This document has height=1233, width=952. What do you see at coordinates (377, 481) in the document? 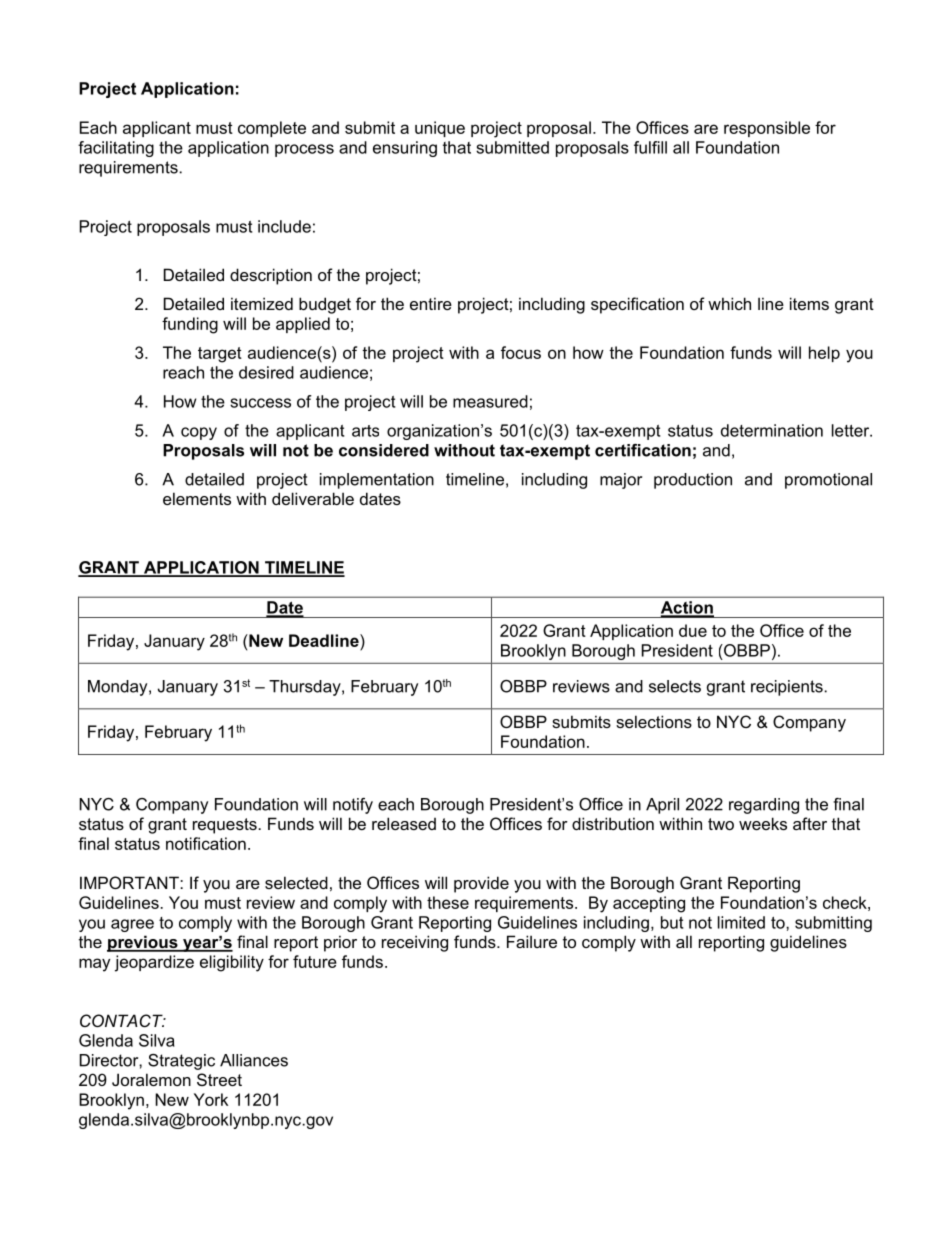
I see `implementation` at bounding box center [377, 481].
